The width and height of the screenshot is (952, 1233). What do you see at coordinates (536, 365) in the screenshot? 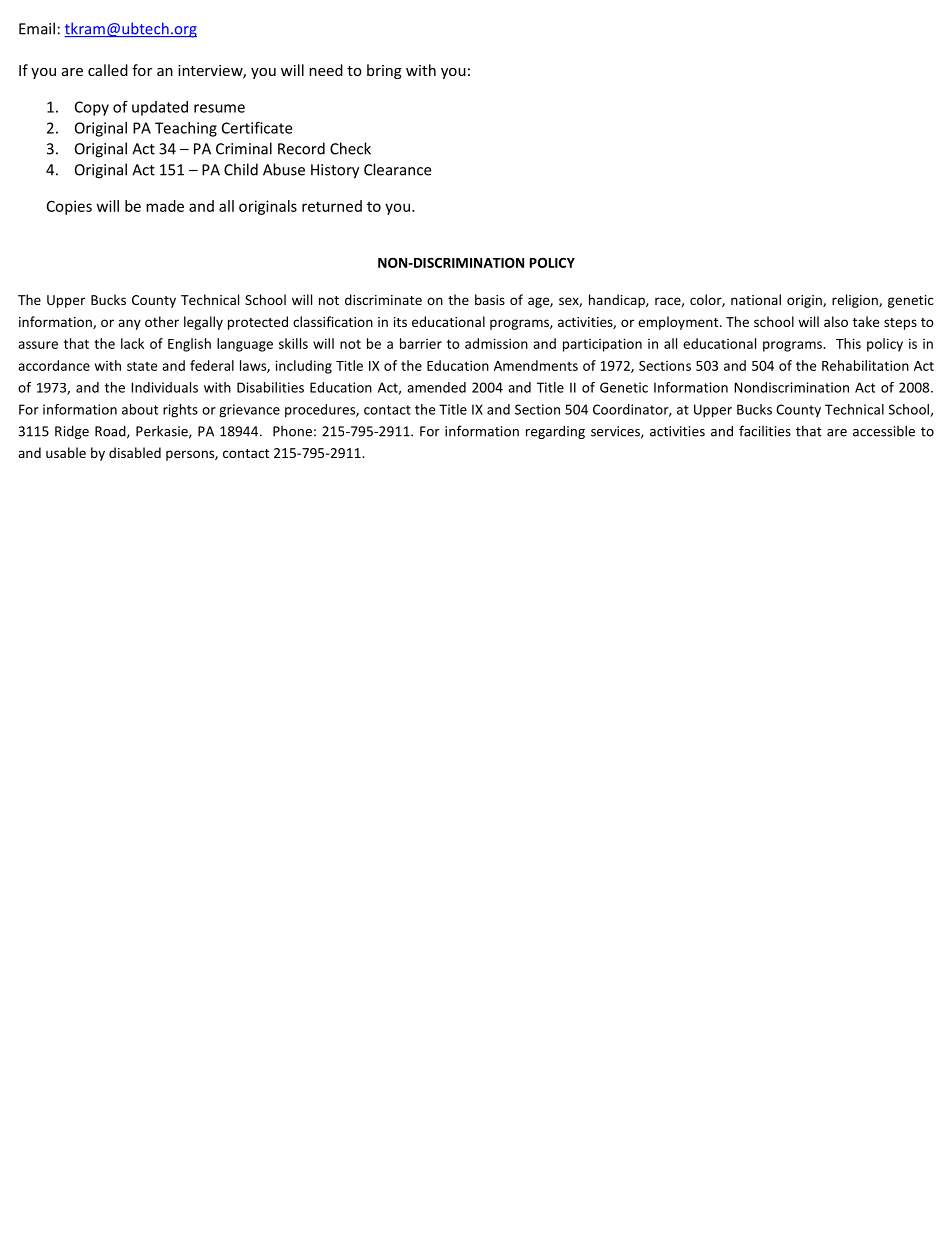
I see `Amendments` at bounding box center [536, 365].
